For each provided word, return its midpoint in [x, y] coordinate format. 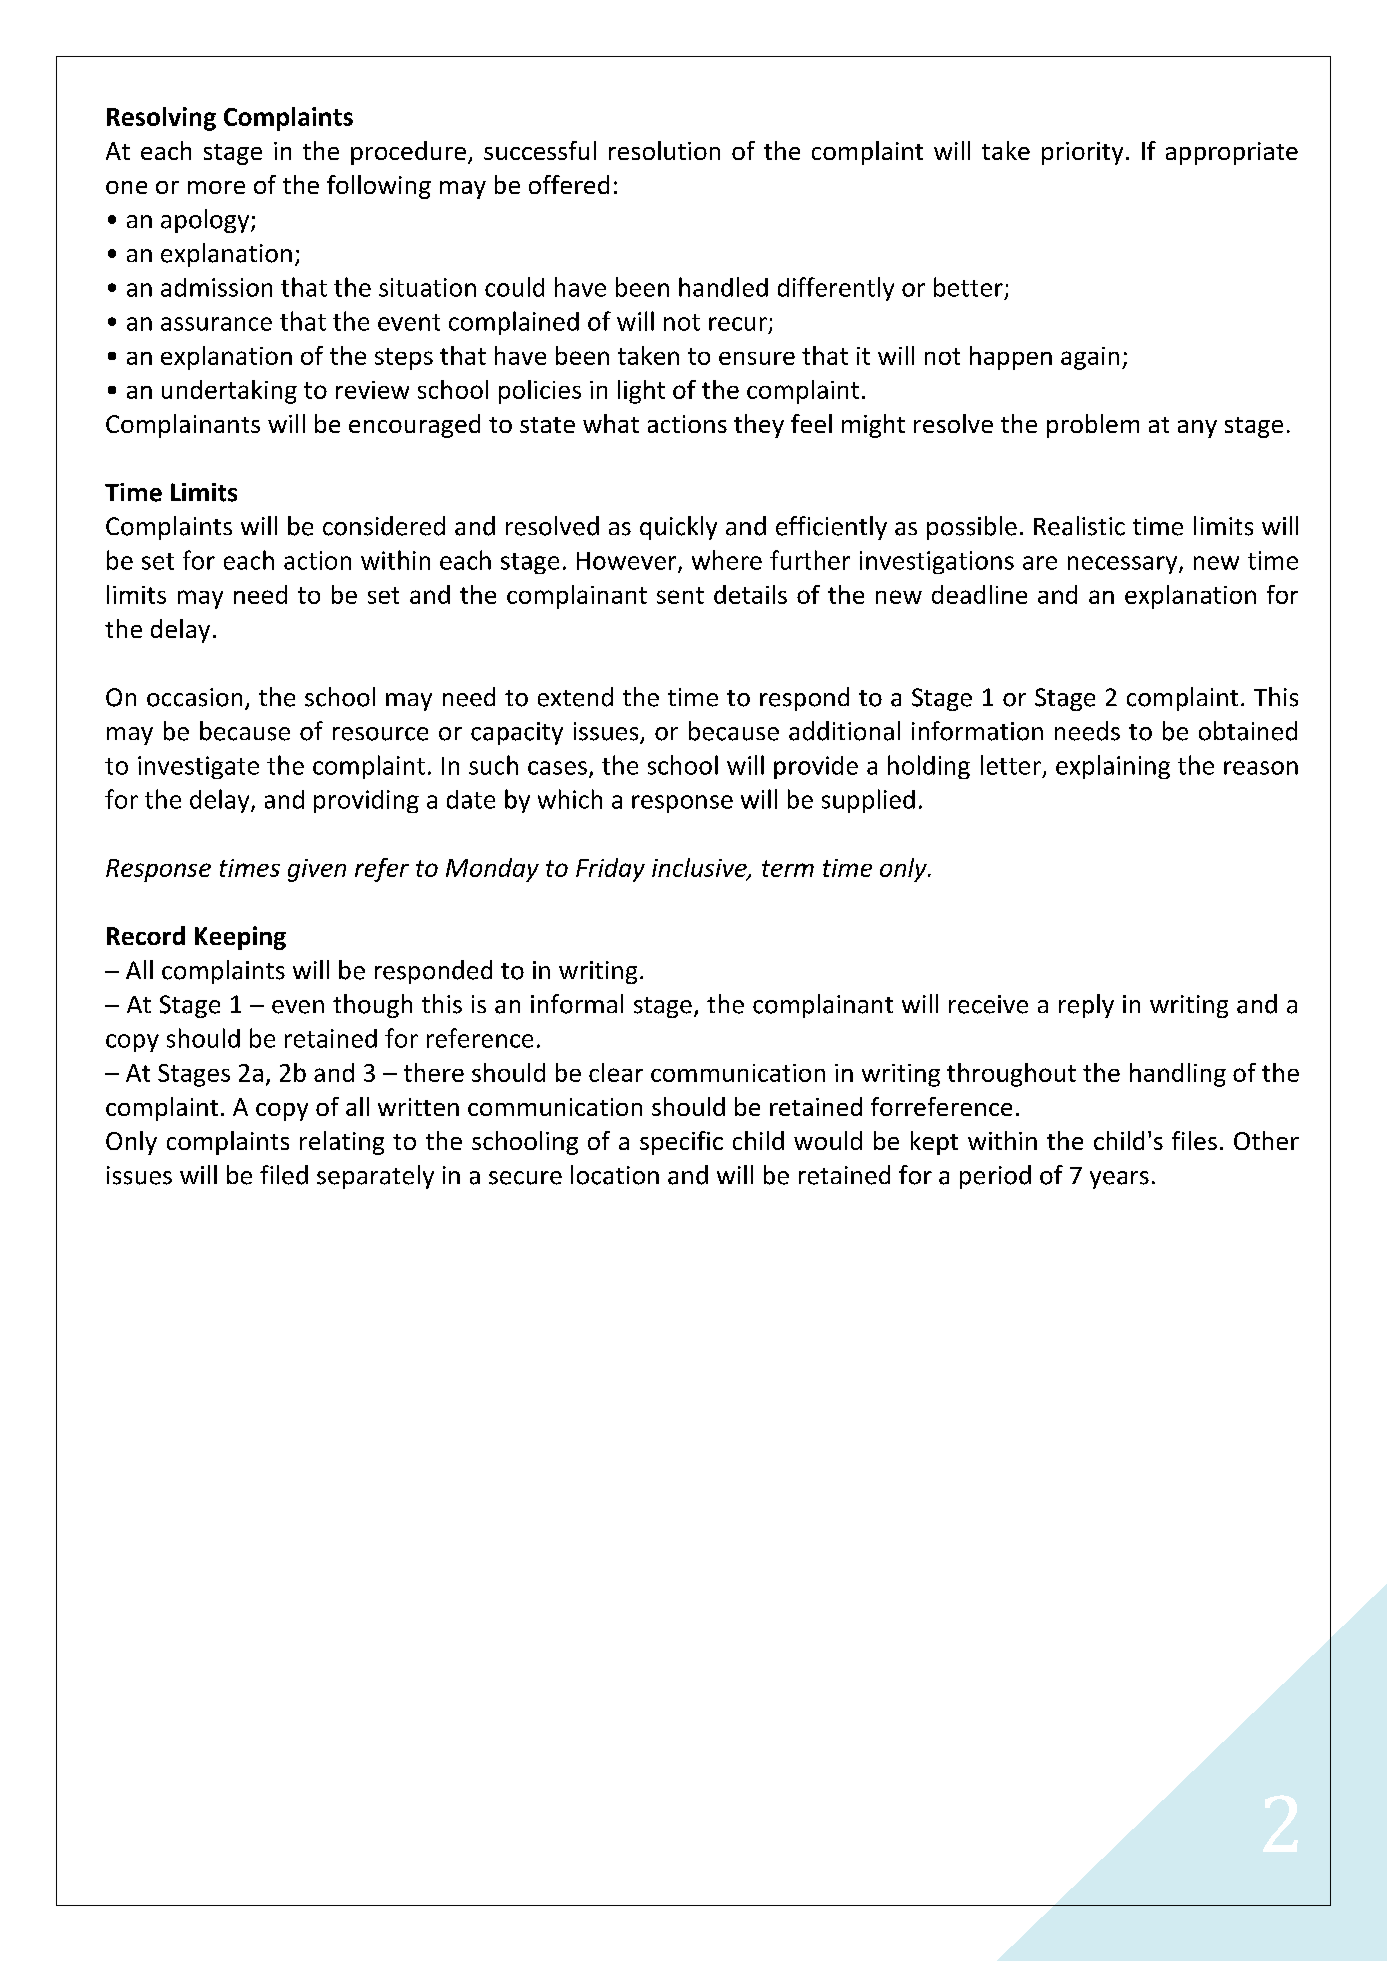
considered [384, 526]
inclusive [700, 869]
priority [1082, 153]
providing [366, 801]
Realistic [1079, 526]
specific [681, 1143]
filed [284, 1175]
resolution [664, 150]
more [216, 187]
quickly [678, 528]
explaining [1113, 767]
